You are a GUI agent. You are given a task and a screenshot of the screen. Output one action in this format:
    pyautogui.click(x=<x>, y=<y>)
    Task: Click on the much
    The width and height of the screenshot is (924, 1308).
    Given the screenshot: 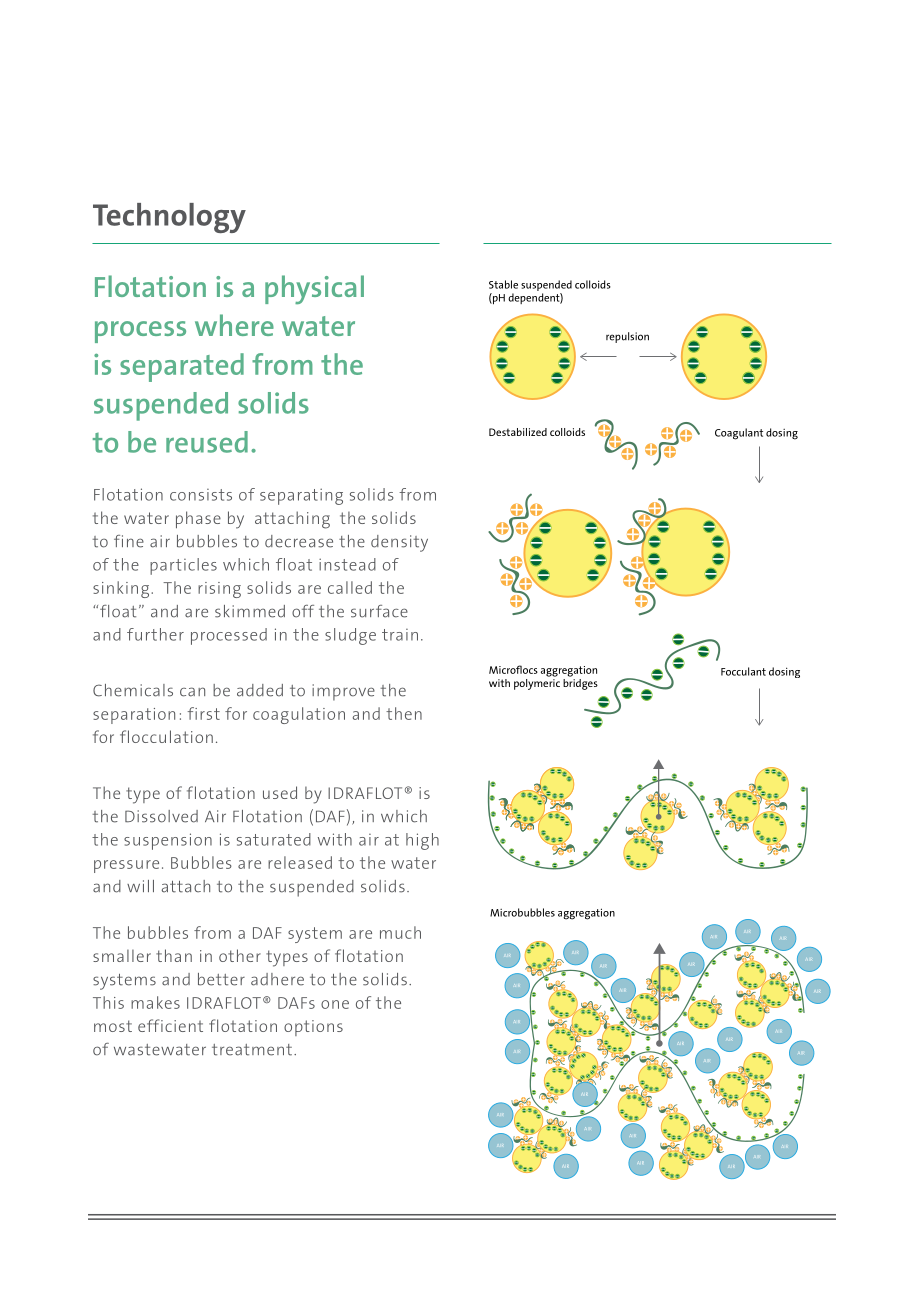 What is the action you would take?
    pyautogui.click(x=400, y=932)
